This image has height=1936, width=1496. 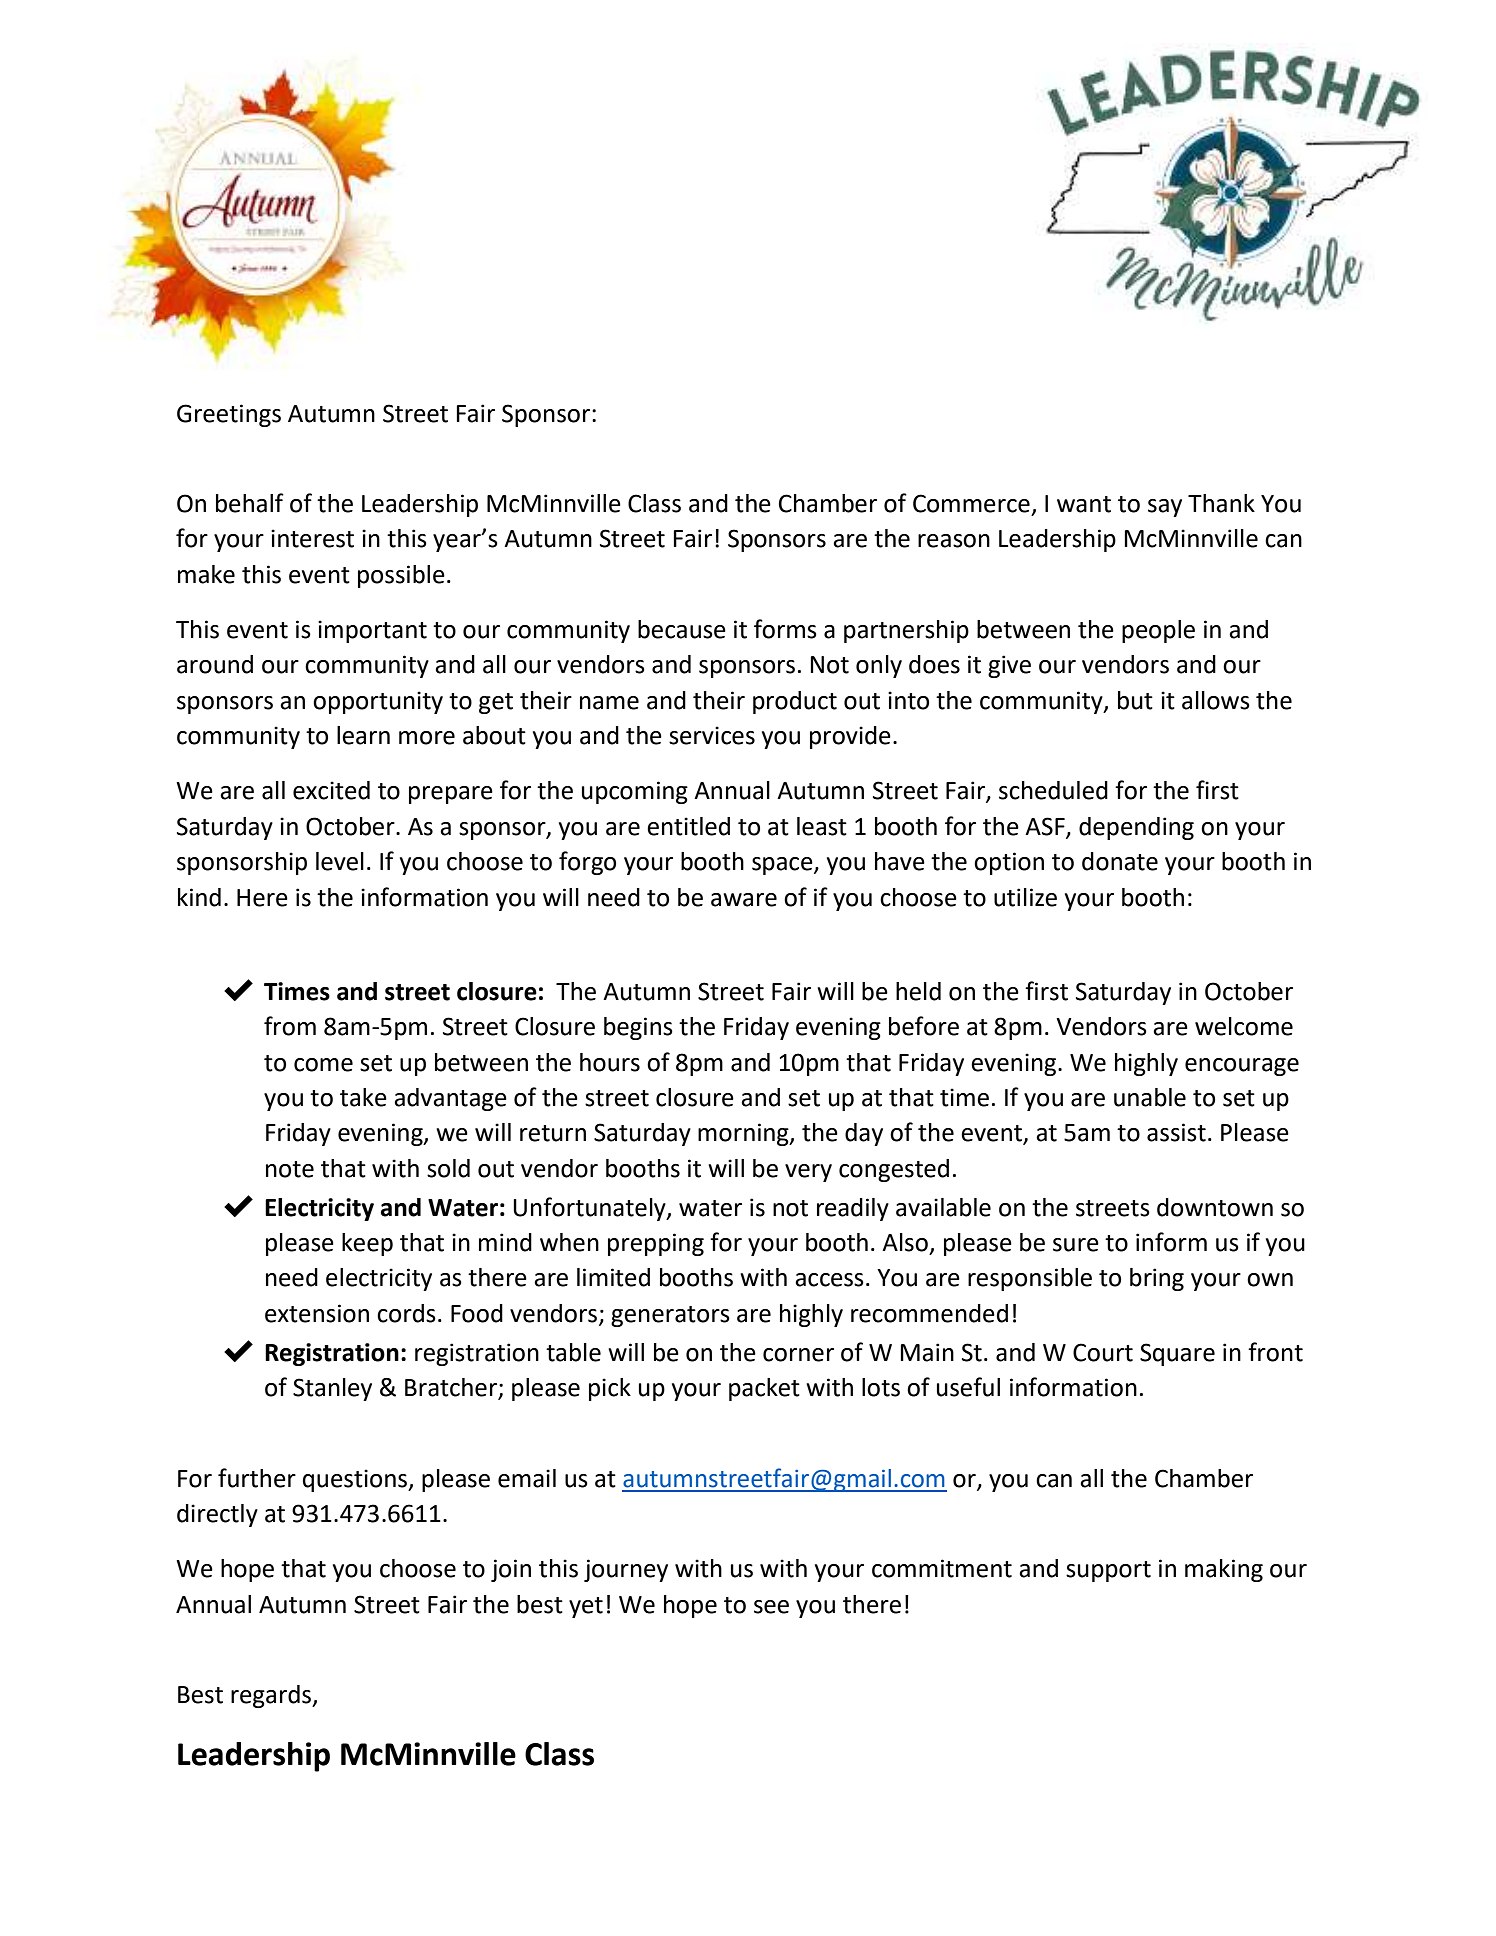 I want to click on behalf, so click(x=250, y=503).
